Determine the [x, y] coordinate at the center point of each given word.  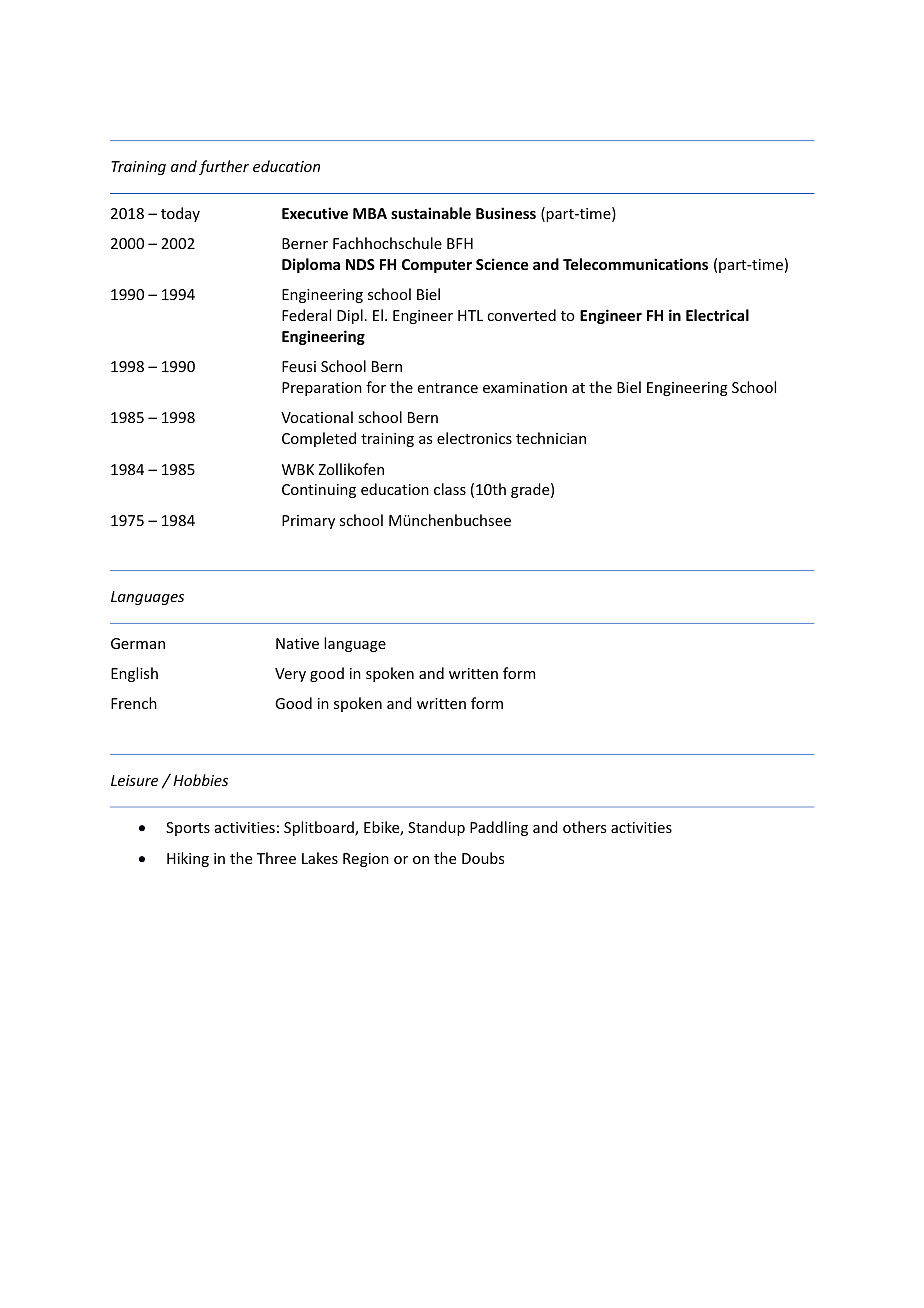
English [134, 674]
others [584, 827]
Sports [188, 829]
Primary [308, 522]
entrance [448, 388]
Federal [306, 315]
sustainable [431, 213]
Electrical [717, 315]
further [224, 167]
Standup [436, 828]
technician [551, 438]
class [450, 489]
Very [290, 675]
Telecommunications [635, 264]
